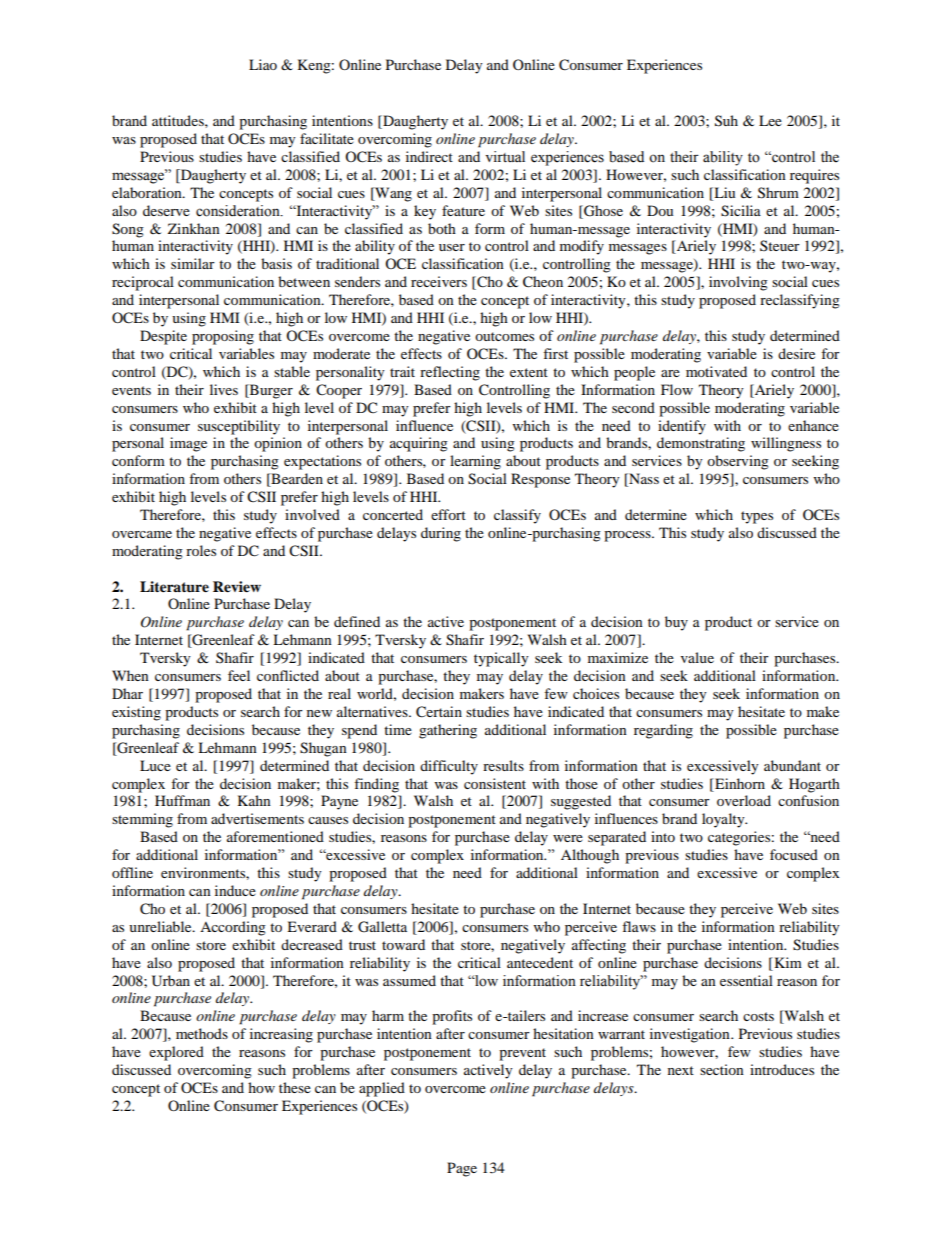  Describe the element at coordinates (726, 121) in the document. I see `Suh` at that location.
